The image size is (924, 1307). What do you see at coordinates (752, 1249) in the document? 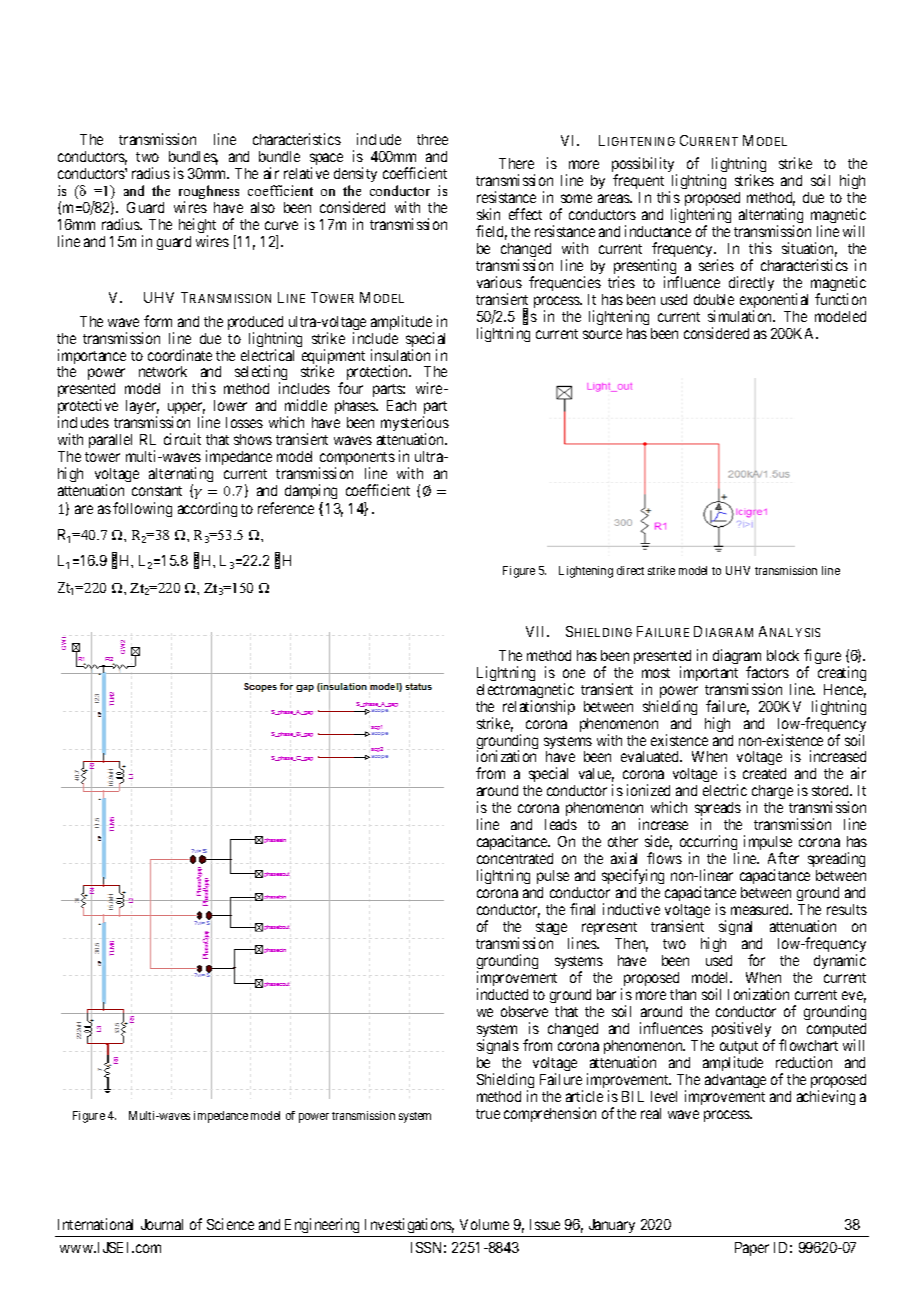
I see `Paper` at bounding box center [752, 1249].
